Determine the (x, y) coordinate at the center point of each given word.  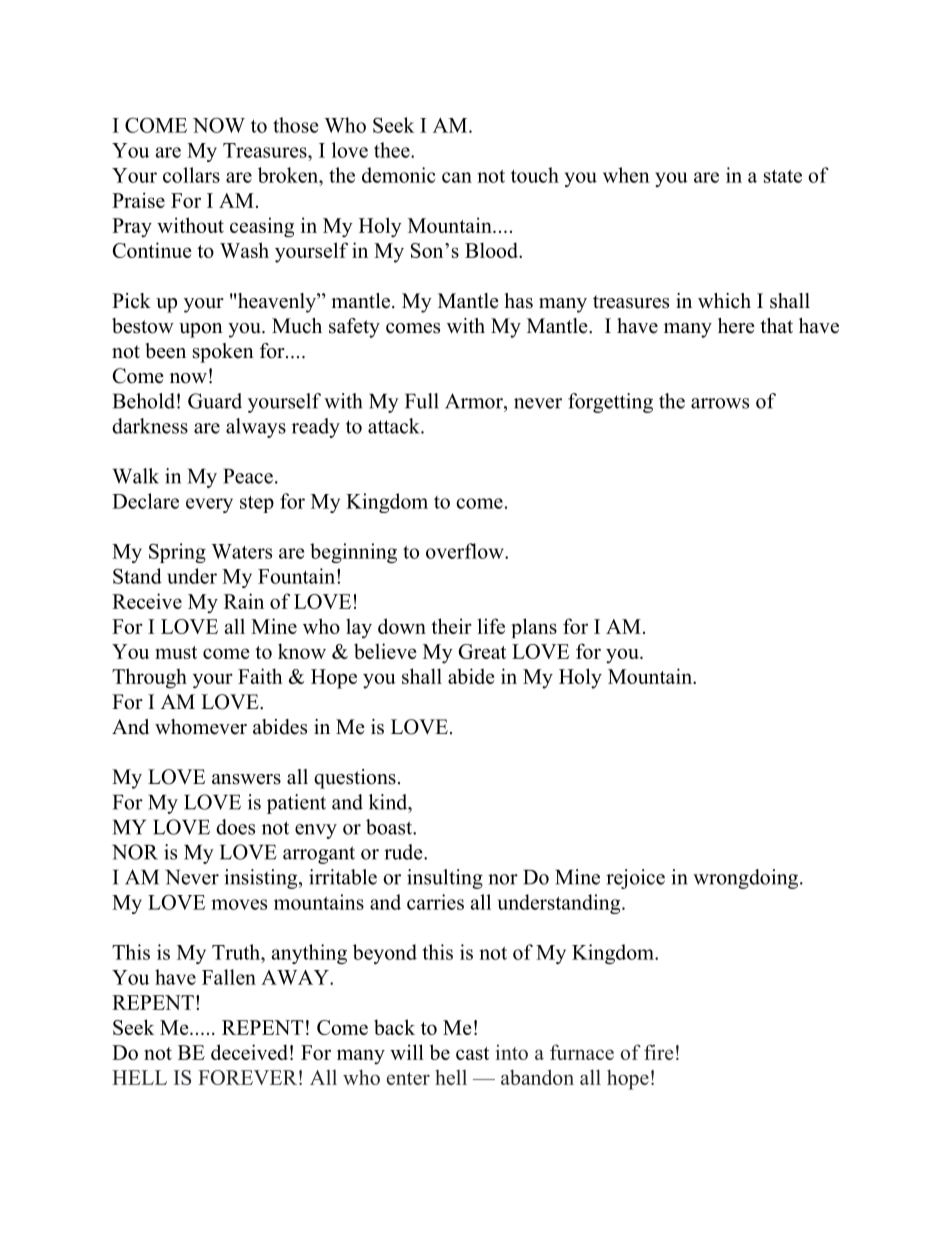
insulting (445, 879)
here (736, 326)
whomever (201, 727)
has (518, 301)
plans (534, 628)
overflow (466, 551)
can (457, 177)
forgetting (610, 403)
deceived (249, 1052)
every (209, 505)
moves (239, 904)
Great (482, 651)
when (626, 175)
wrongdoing (747, 879)
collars (191, 175)
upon (201, 330)
